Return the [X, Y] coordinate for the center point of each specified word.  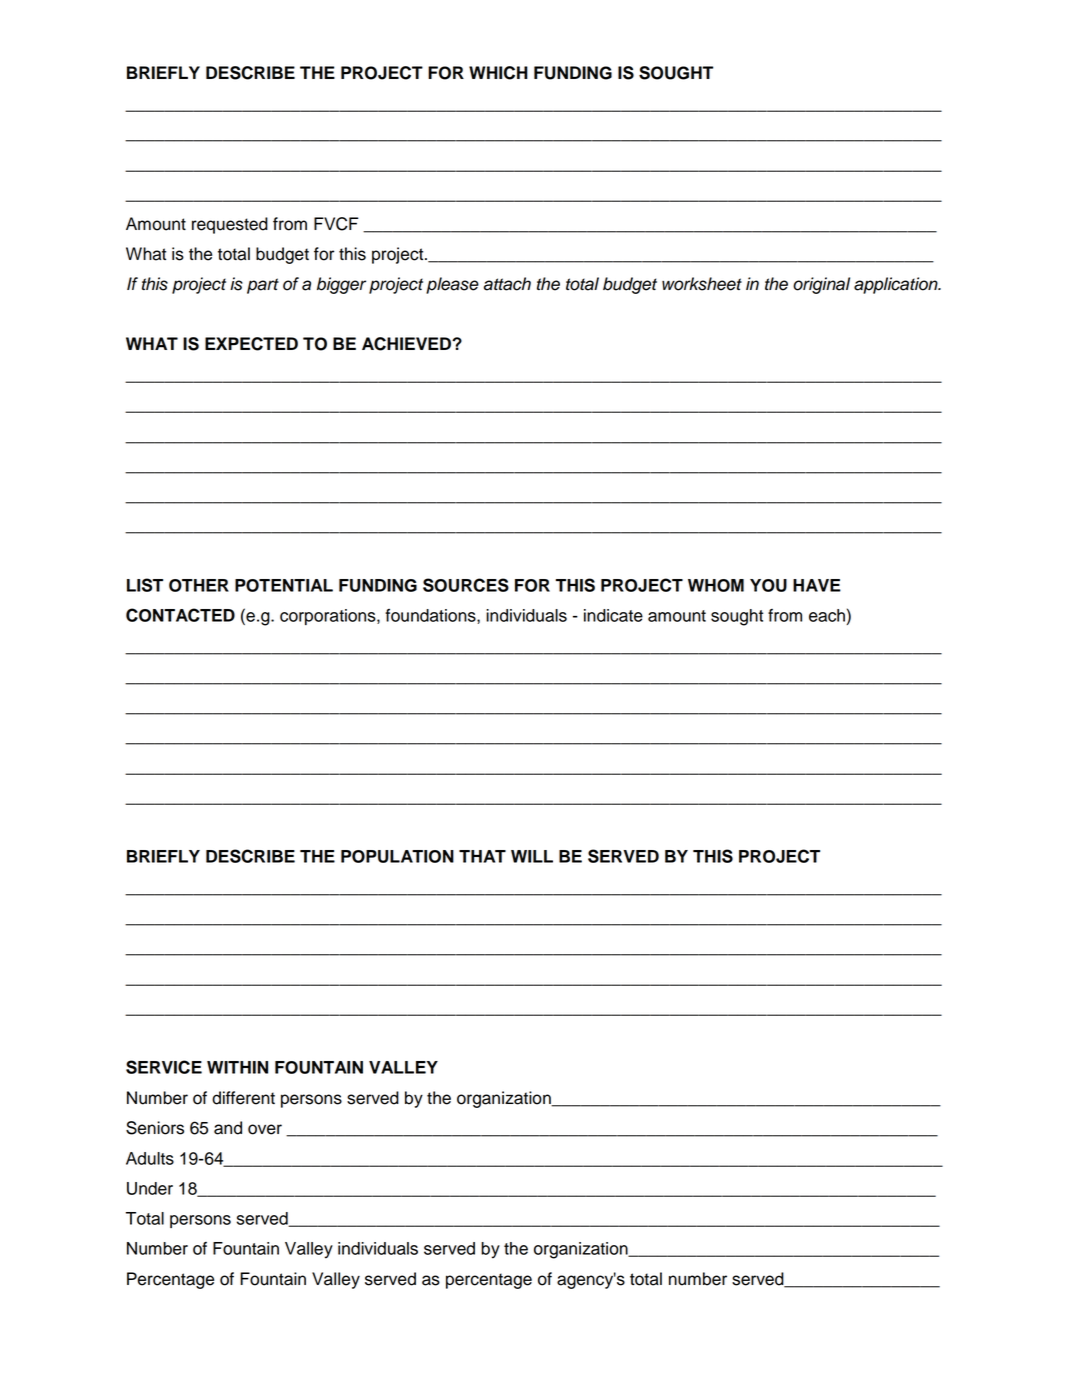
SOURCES [466, 585]
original [821, 285]
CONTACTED [180, 615]
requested [230, 225]
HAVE [817, 585]
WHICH [498, 73]
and [228, 1128]
